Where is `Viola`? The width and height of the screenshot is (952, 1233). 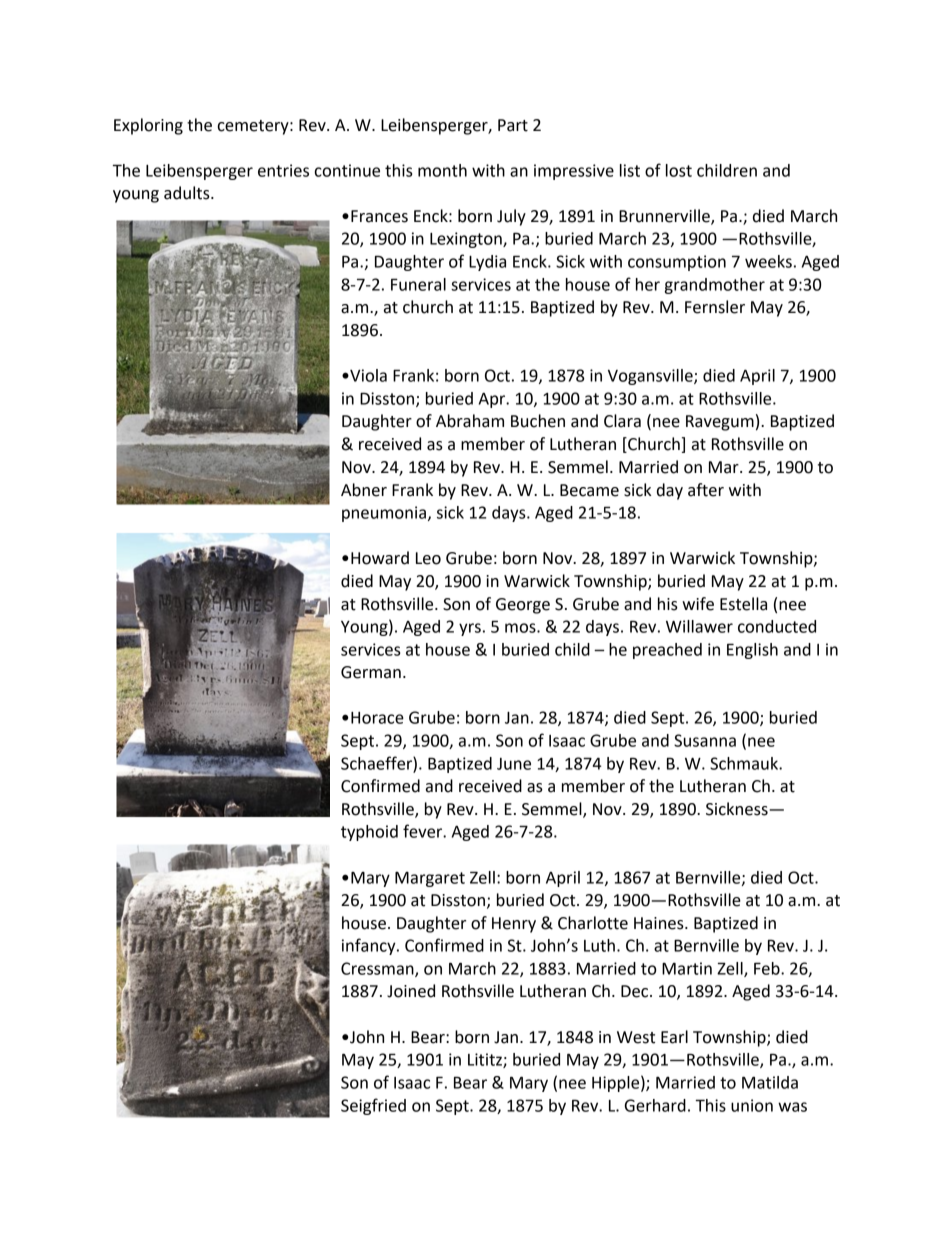
Viola is located at coordinates (367, 375).
